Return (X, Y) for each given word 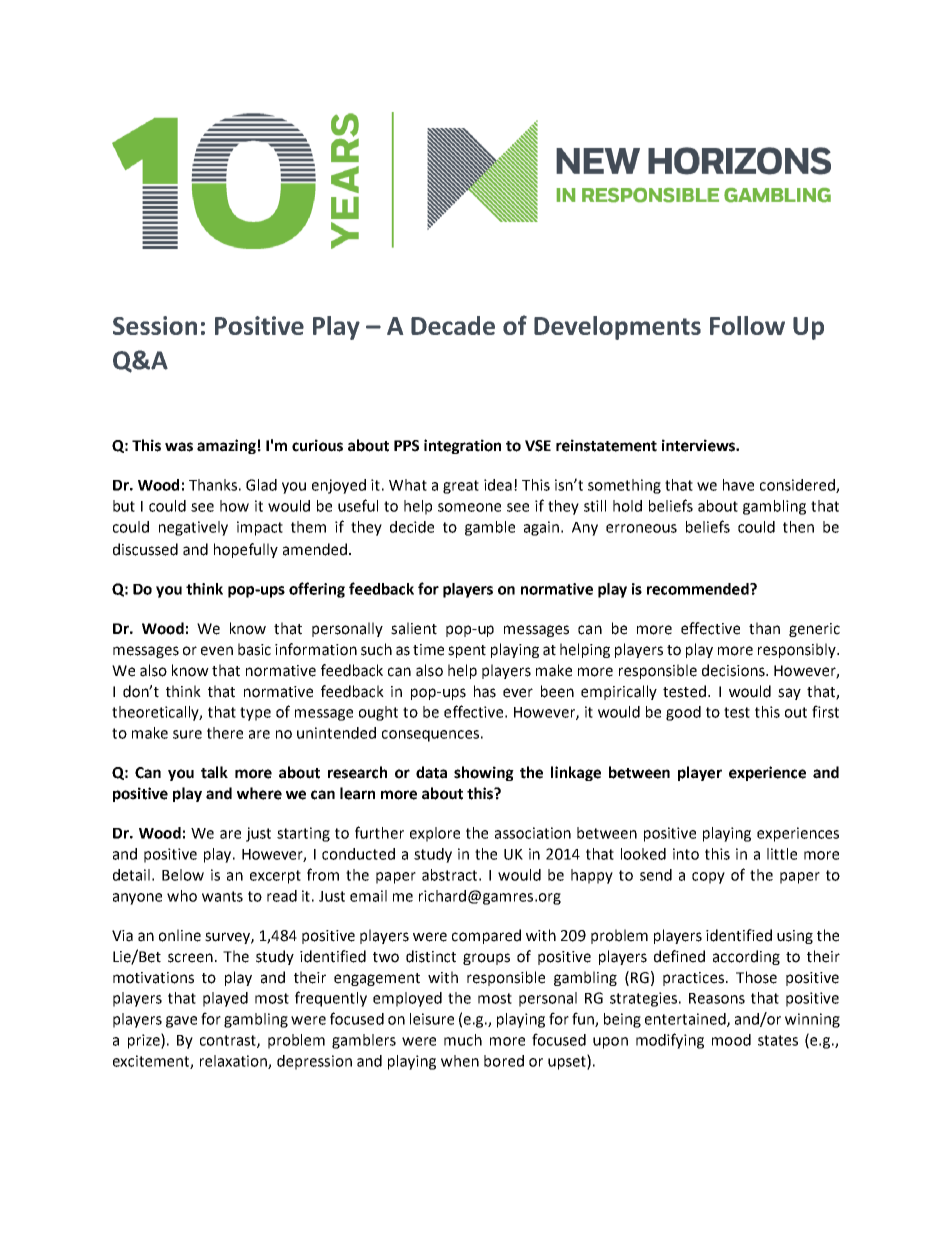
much (463, 1040)
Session (155, 325)
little (782, 854)
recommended (699, 589)
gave (181, 1022)
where (259, 793)
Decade (453, 325)
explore (435, 834)
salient (414, 628)
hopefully (246, 550)
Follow (747, 325)
